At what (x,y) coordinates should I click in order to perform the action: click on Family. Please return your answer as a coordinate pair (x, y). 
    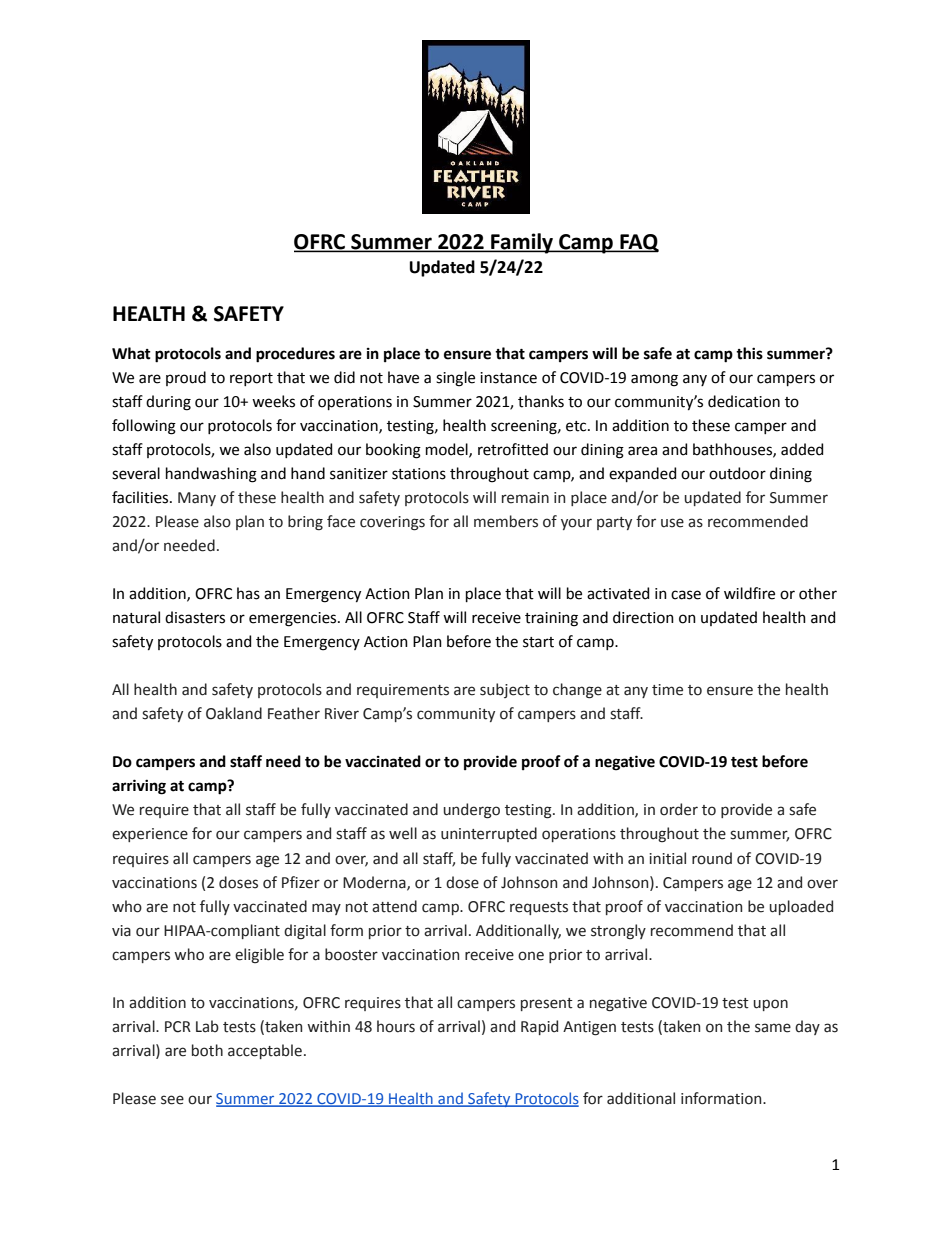
    Looking at the image, I should click on (522, 243).
